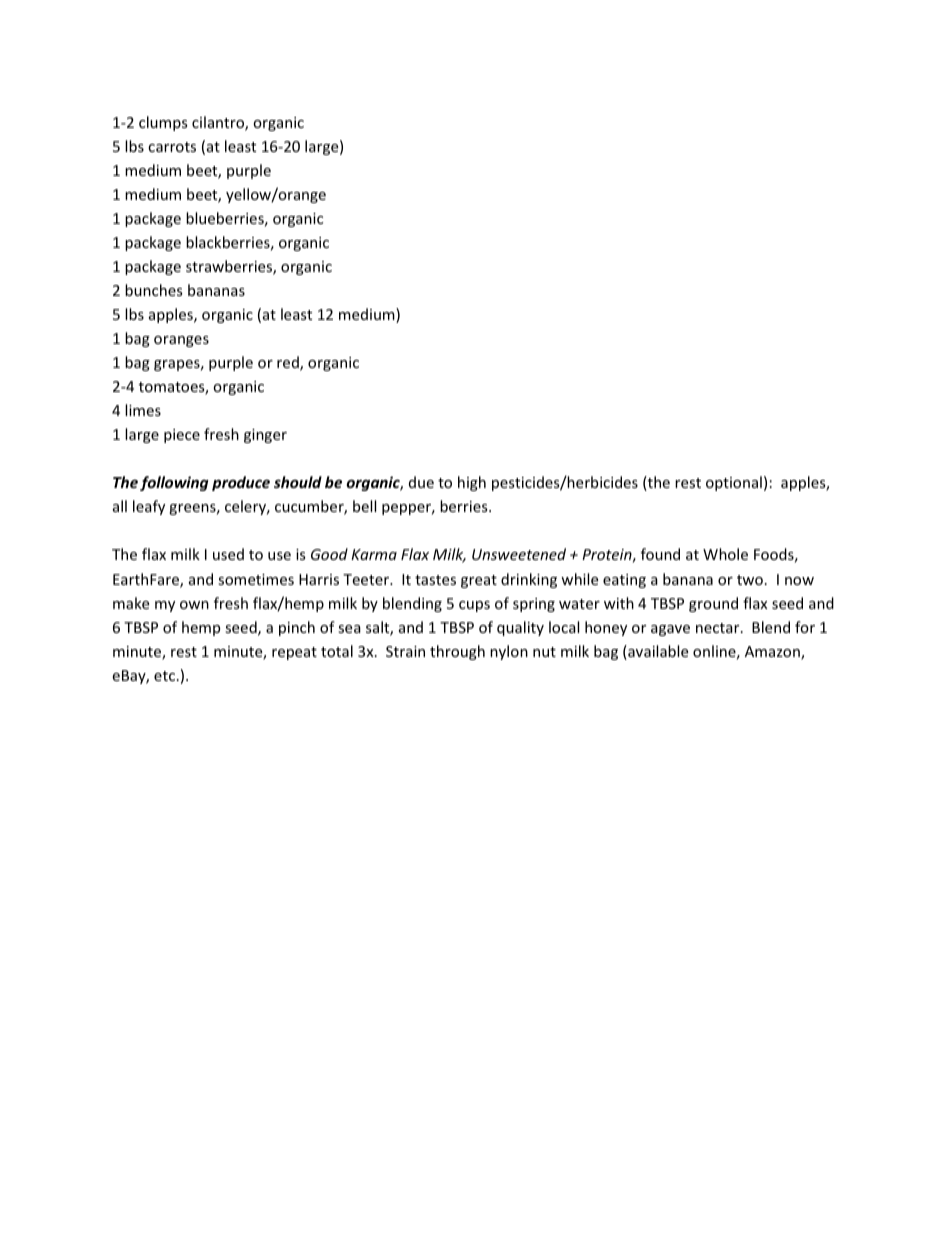  I want to click on red, so click(289, 363).
